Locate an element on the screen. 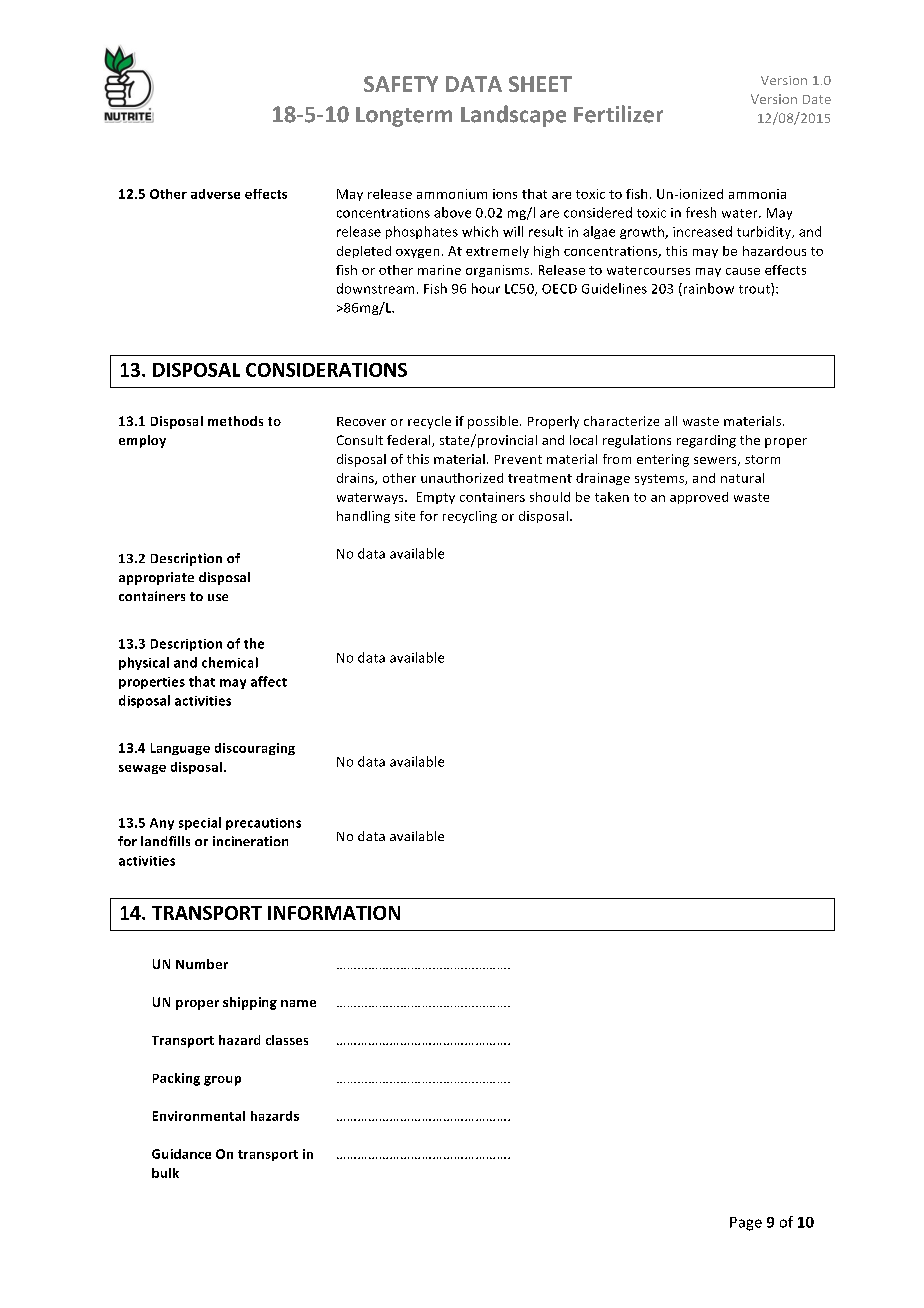  chemical is located at coordinates (230, 662).
